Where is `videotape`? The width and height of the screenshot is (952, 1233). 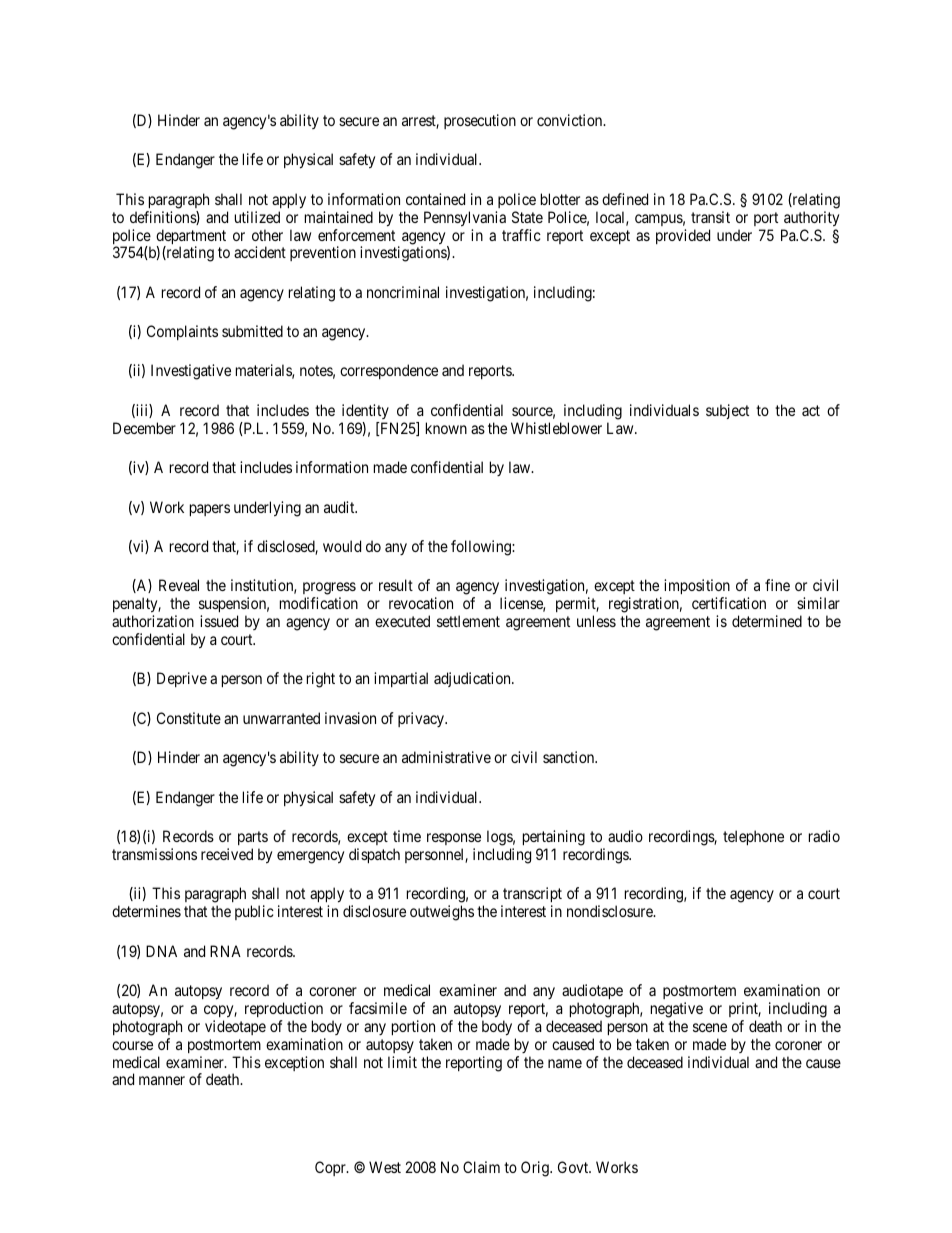
videotape is located at coordinates (235, 1027).
